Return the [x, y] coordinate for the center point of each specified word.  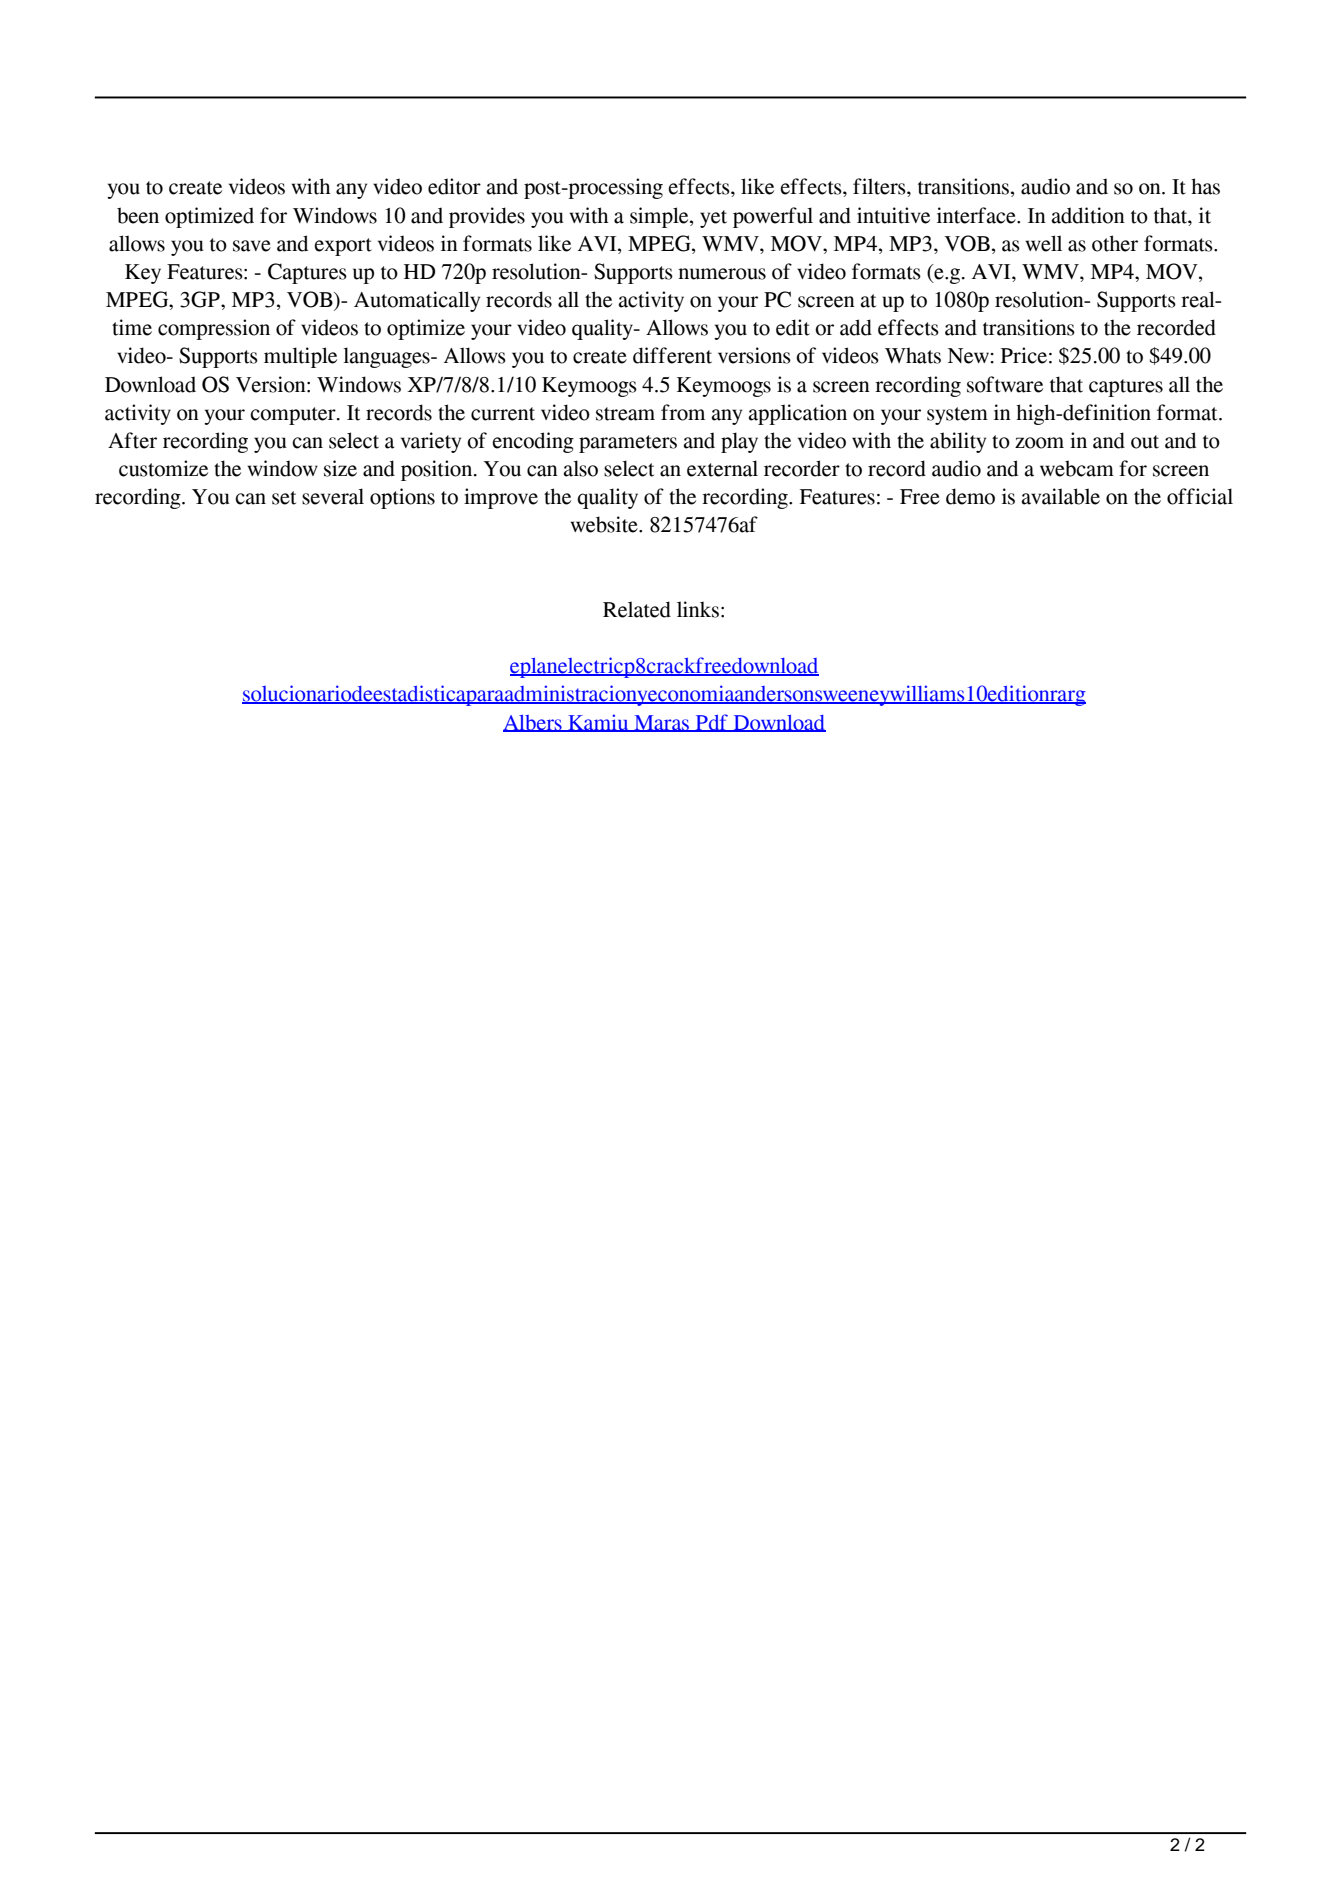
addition [1088, 215]
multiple [300, 357]
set [284, 498]
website [605, 524]
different [672, 355]
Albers [533, 723]
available [1060, 496]
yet [713, 219]
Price [1024, 355]
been [138, 215]
